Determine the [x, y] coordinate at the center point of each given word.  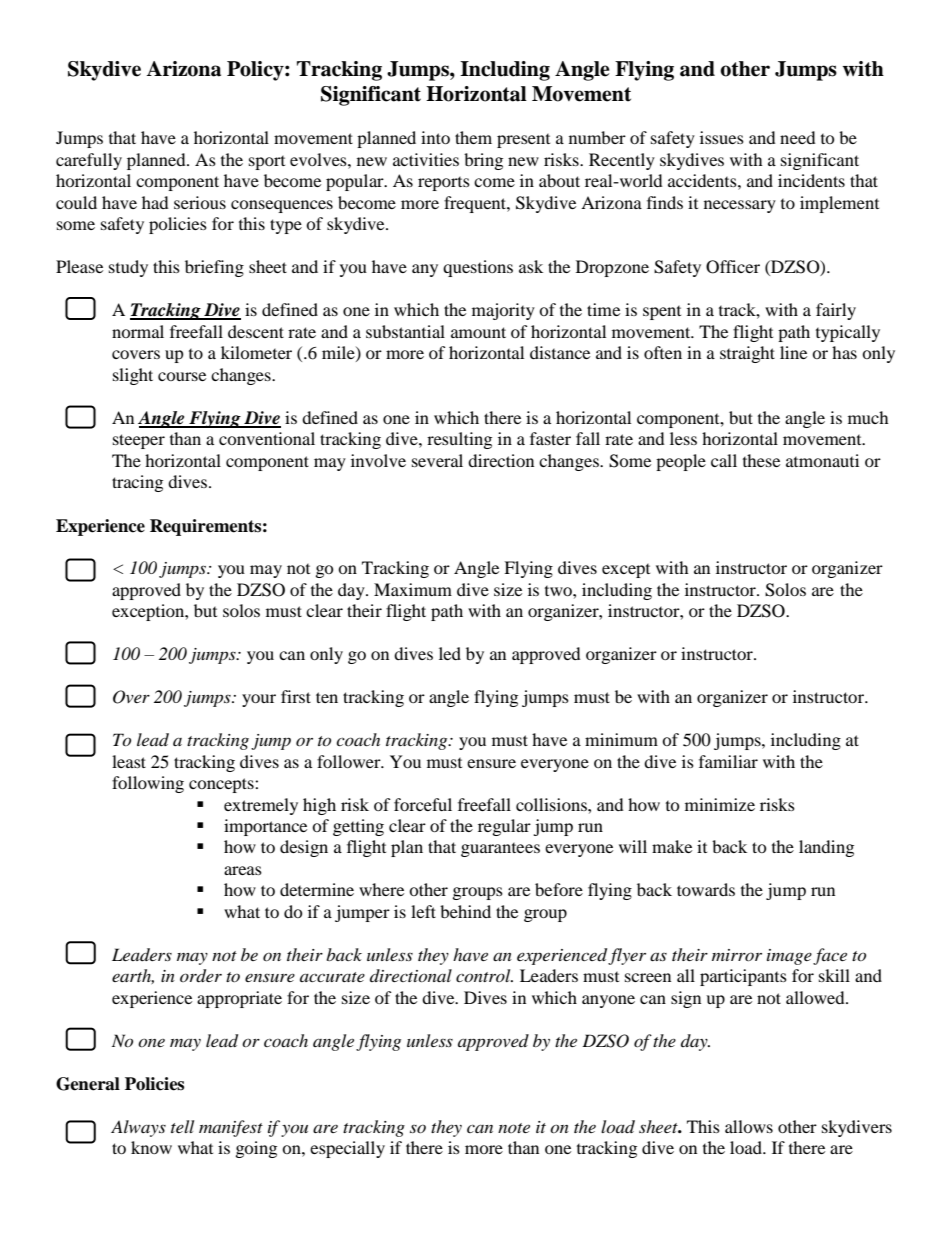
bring [483, 161]
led [450, 653]
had [155, 202]
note [514, 1128]
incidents [811, 180]
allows [749, 1126]
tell [182, 1126]
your [259, 700]
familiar [728, 761]
